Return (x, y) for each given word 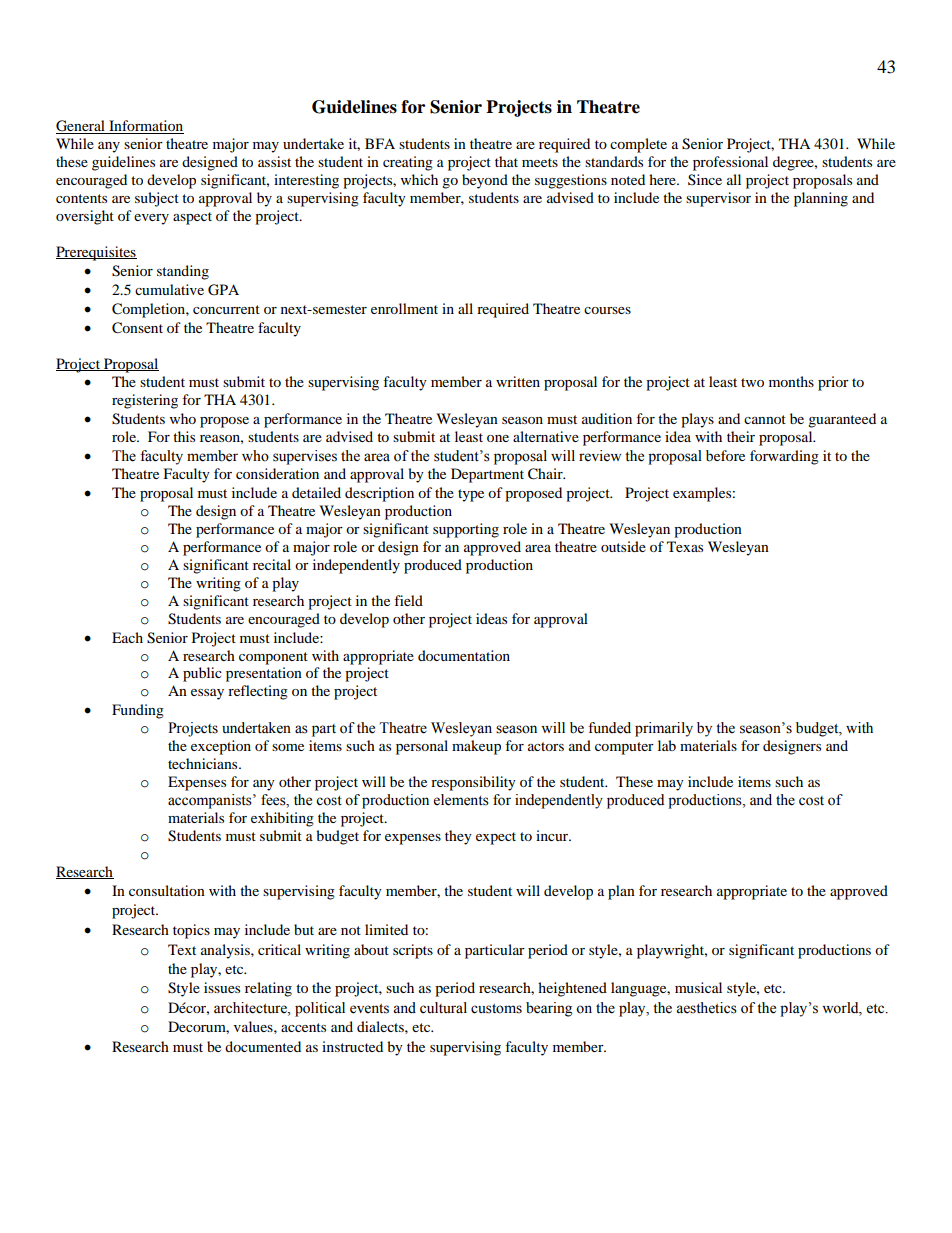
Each (127, 637)
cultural (443, 1008)
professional (730, 163)
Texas (685, 546)
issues (222, 987)
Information (145, 127)
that (506, 161)
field (408, 600)
